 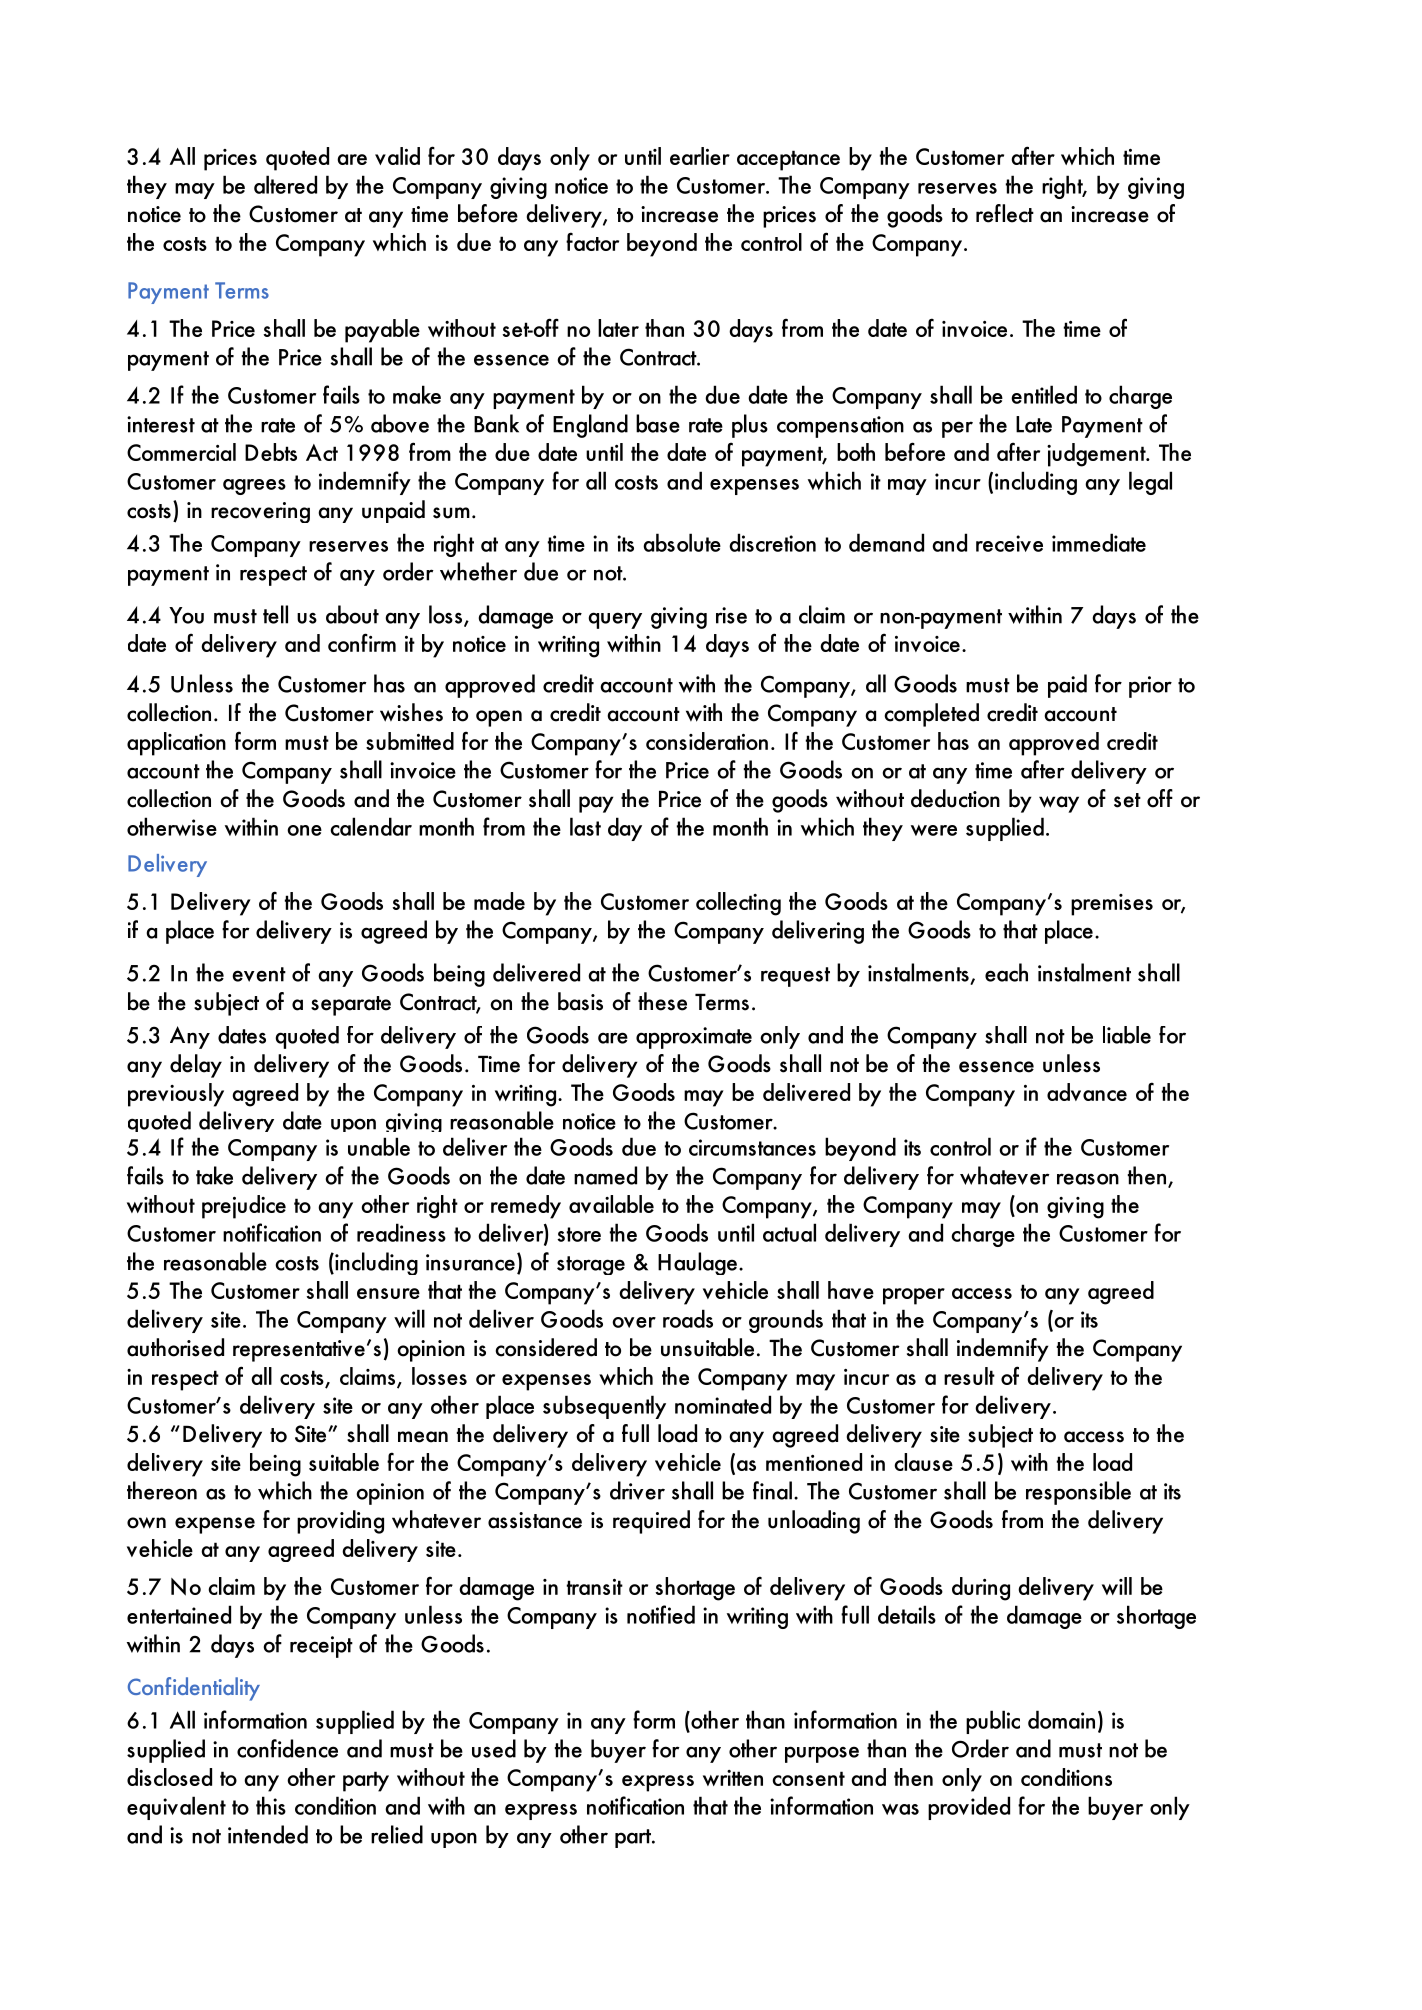 What do you see at coordinates (1009, 543) in the image?
I see `receive` at bounding box center [1009, 543].
